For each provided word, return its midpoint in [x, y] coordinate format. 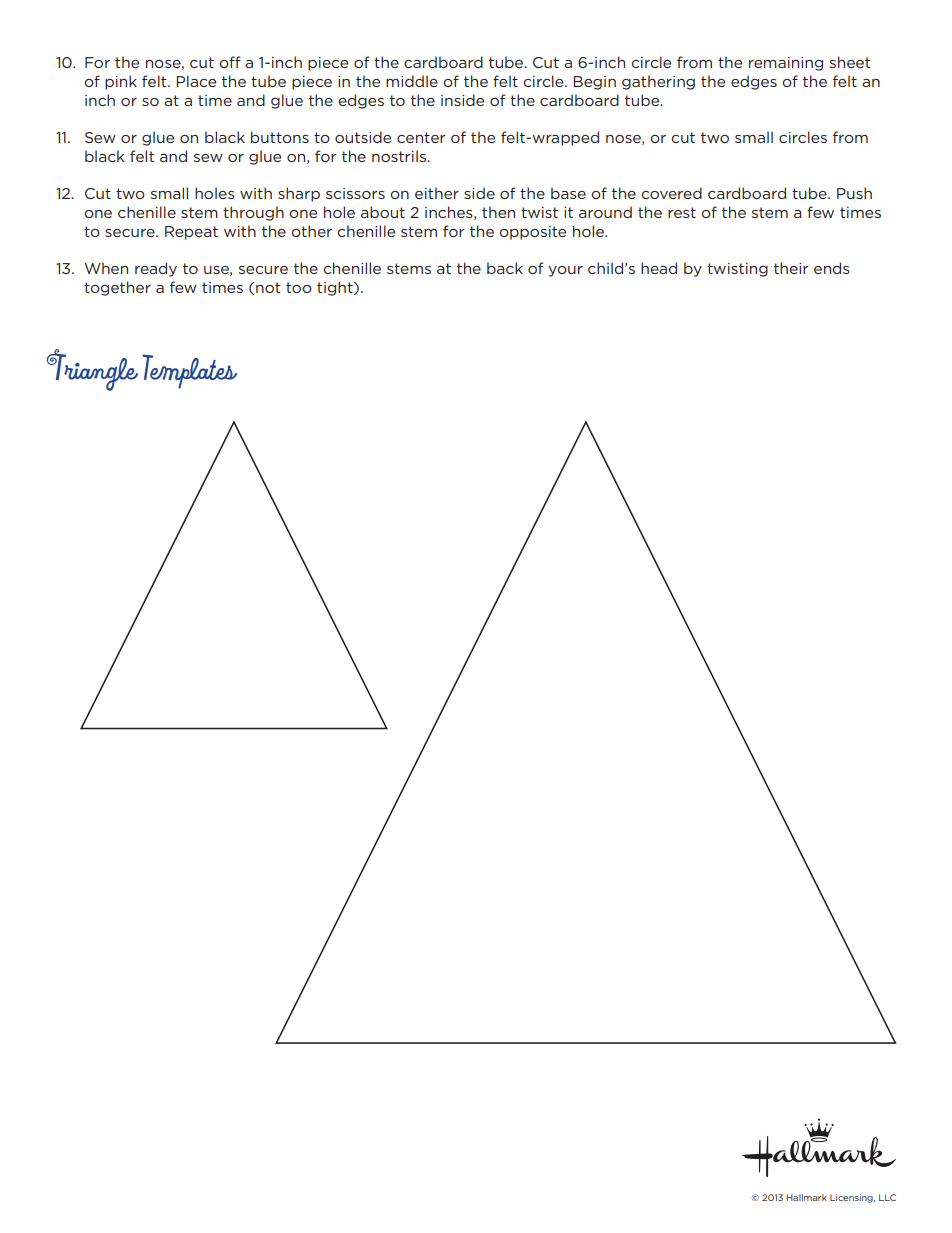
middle [412, 81]
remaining [786, 64]
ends [832, 268]
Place [196, 81]
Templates [189, 371]
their [791, 268]
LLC [887, 1197]
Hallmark [807, 1197]
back [505, 268]
